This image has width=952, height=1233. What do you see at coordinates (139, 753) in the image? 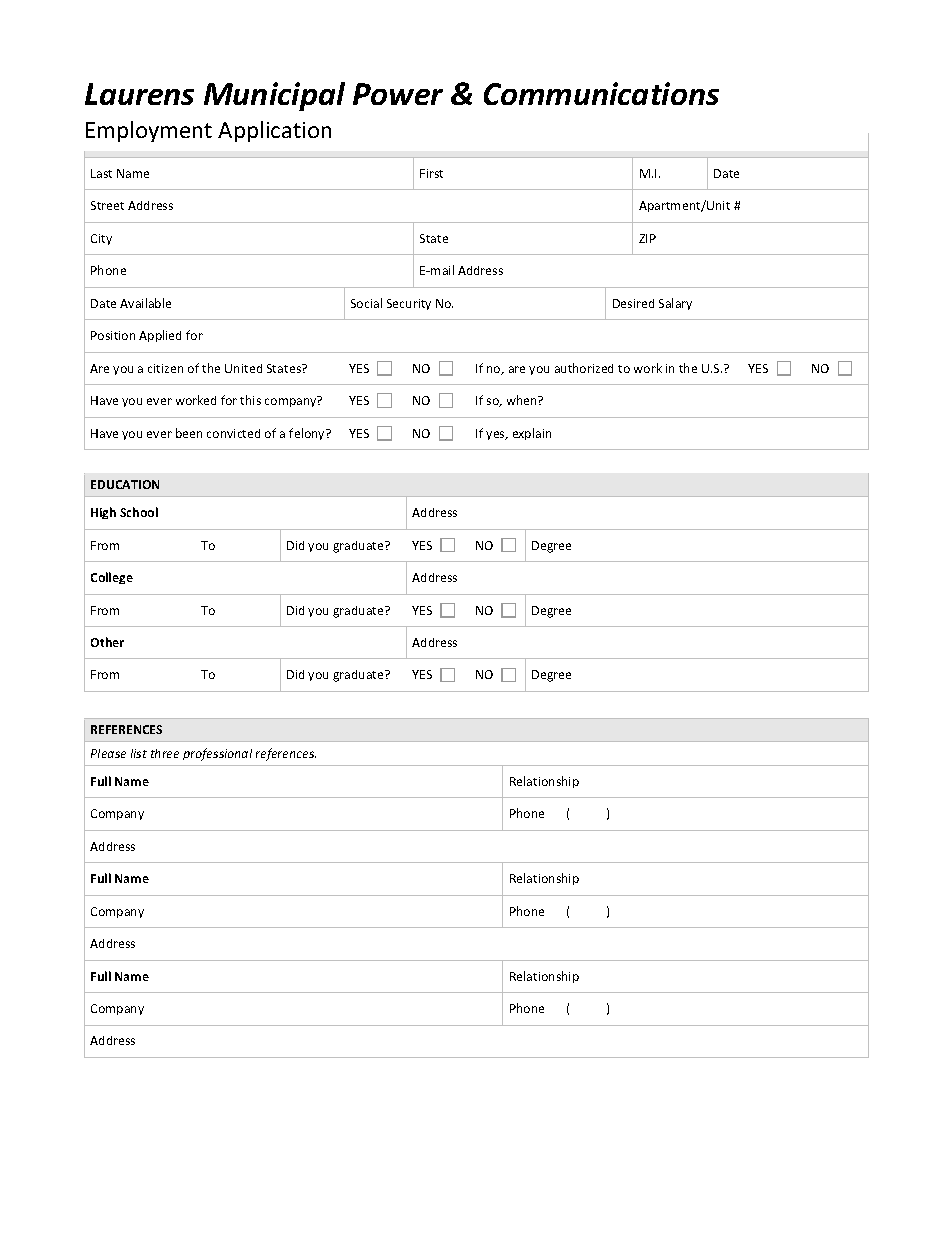
I see `list` at bounding box center [139, 753].
